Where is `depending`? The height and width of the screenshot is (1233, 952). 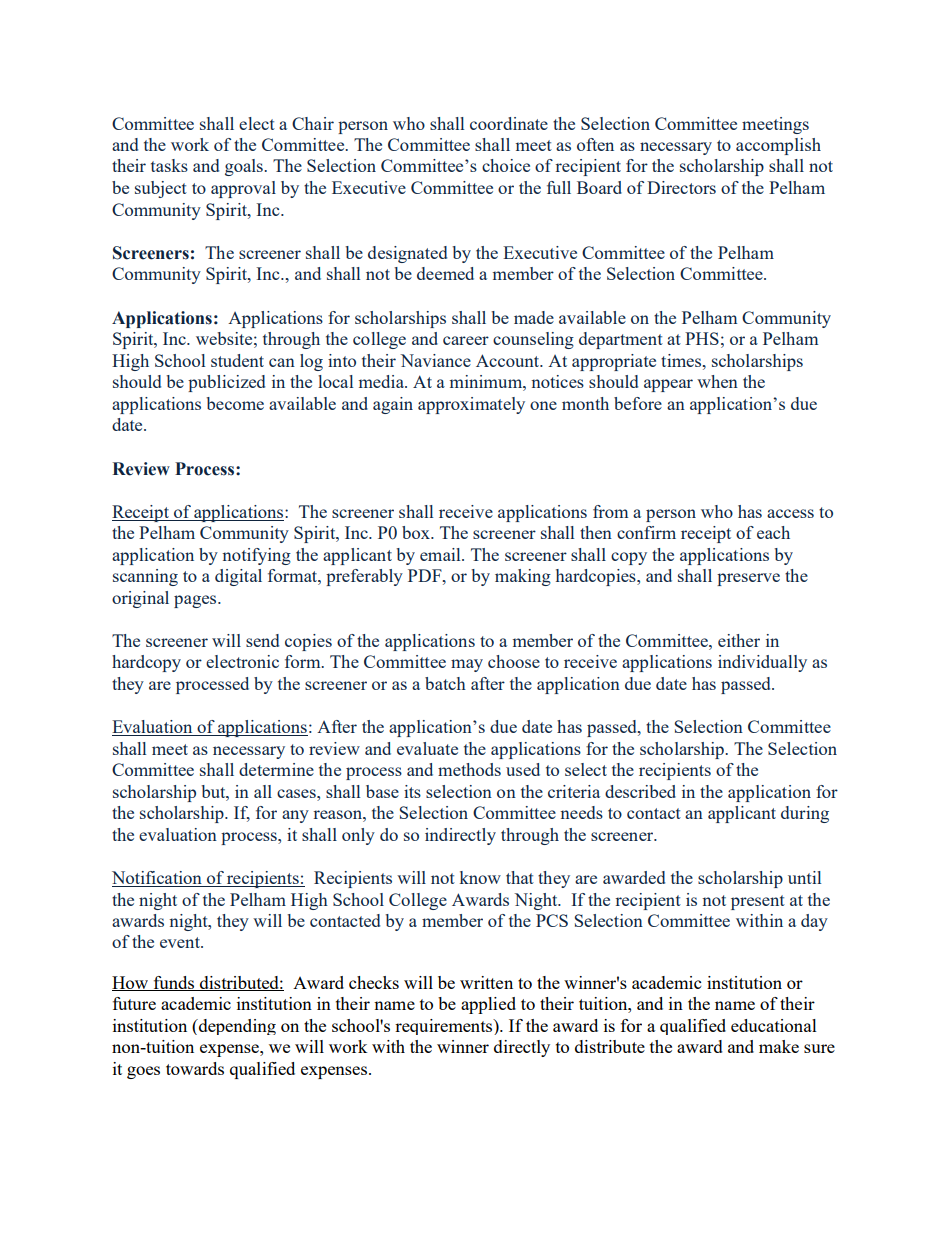
depending is located at coordinates (236, 1027).
